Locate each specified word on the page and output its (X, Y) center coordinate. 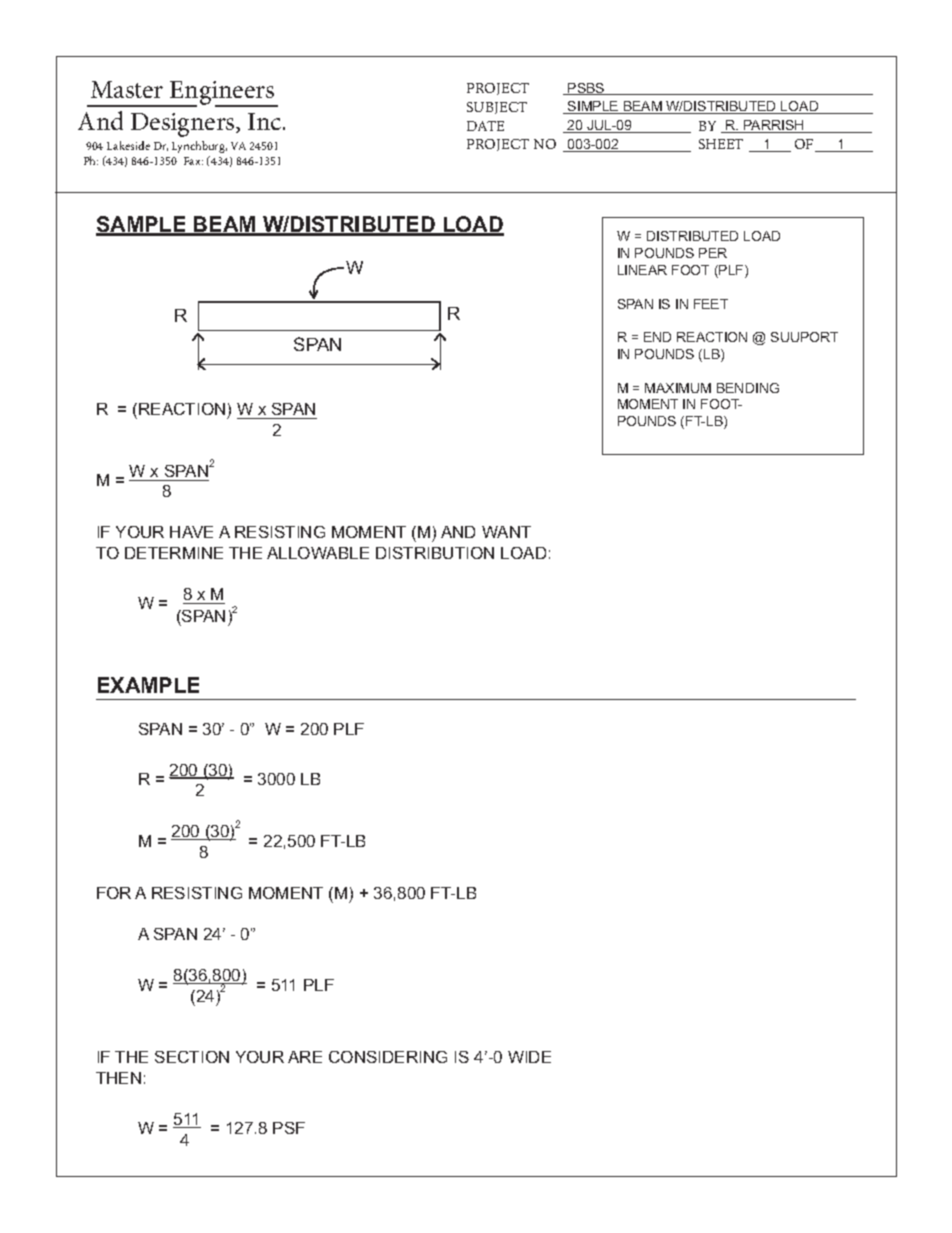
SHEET (721, 144)
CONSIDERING (388, 1057)
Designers (184, 125)
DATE (485, 126)
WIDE (529, 1057)
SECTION (192, 1057)
